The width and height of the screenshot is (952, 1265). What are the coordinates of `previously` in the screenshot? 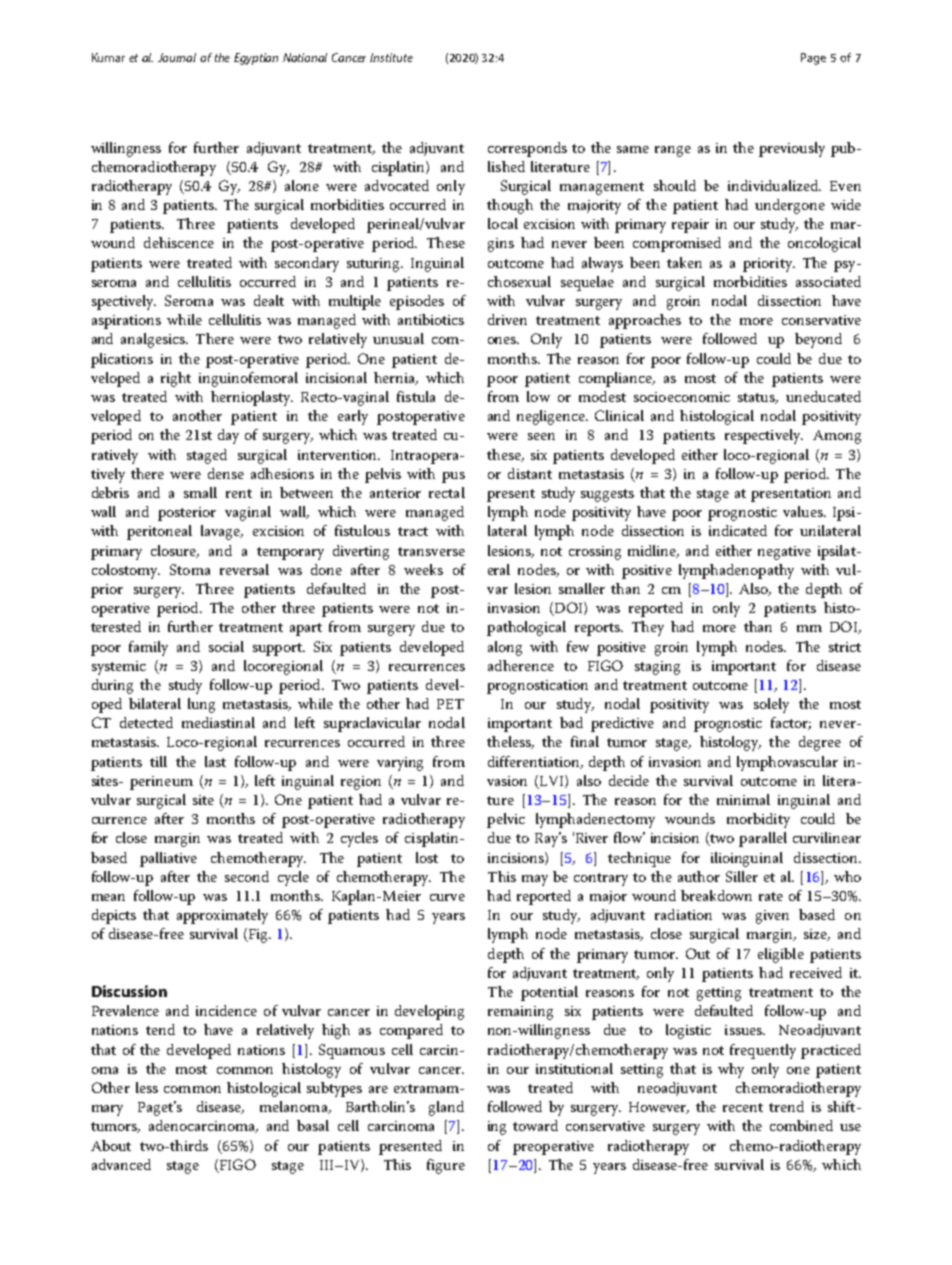 It's located at (792, 149).
